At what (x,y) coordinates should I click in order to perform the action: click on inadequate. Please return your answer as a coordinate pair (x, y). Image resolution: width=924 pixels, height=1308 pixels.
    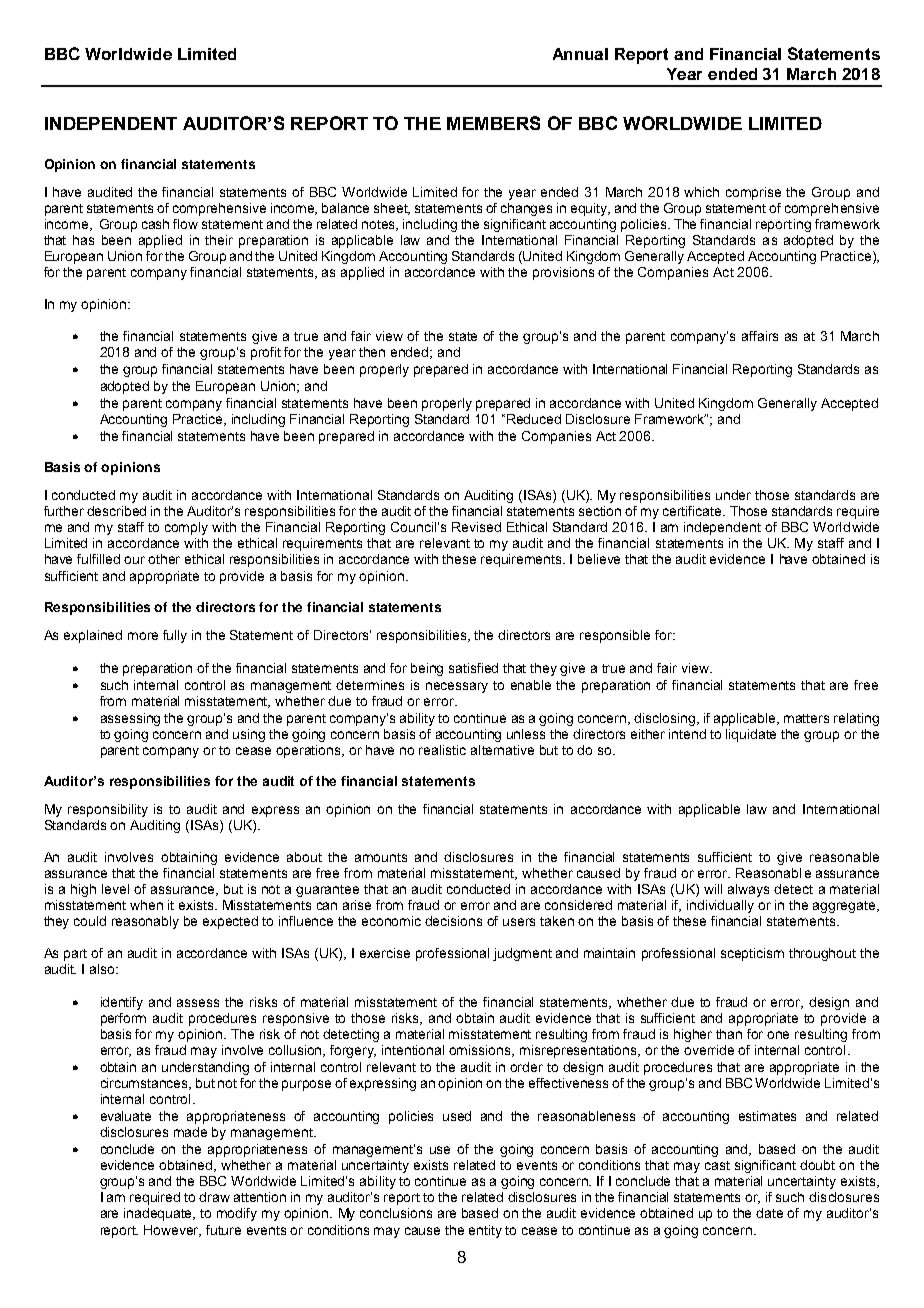
    Looking at the image, I should click on (159, 1214).
